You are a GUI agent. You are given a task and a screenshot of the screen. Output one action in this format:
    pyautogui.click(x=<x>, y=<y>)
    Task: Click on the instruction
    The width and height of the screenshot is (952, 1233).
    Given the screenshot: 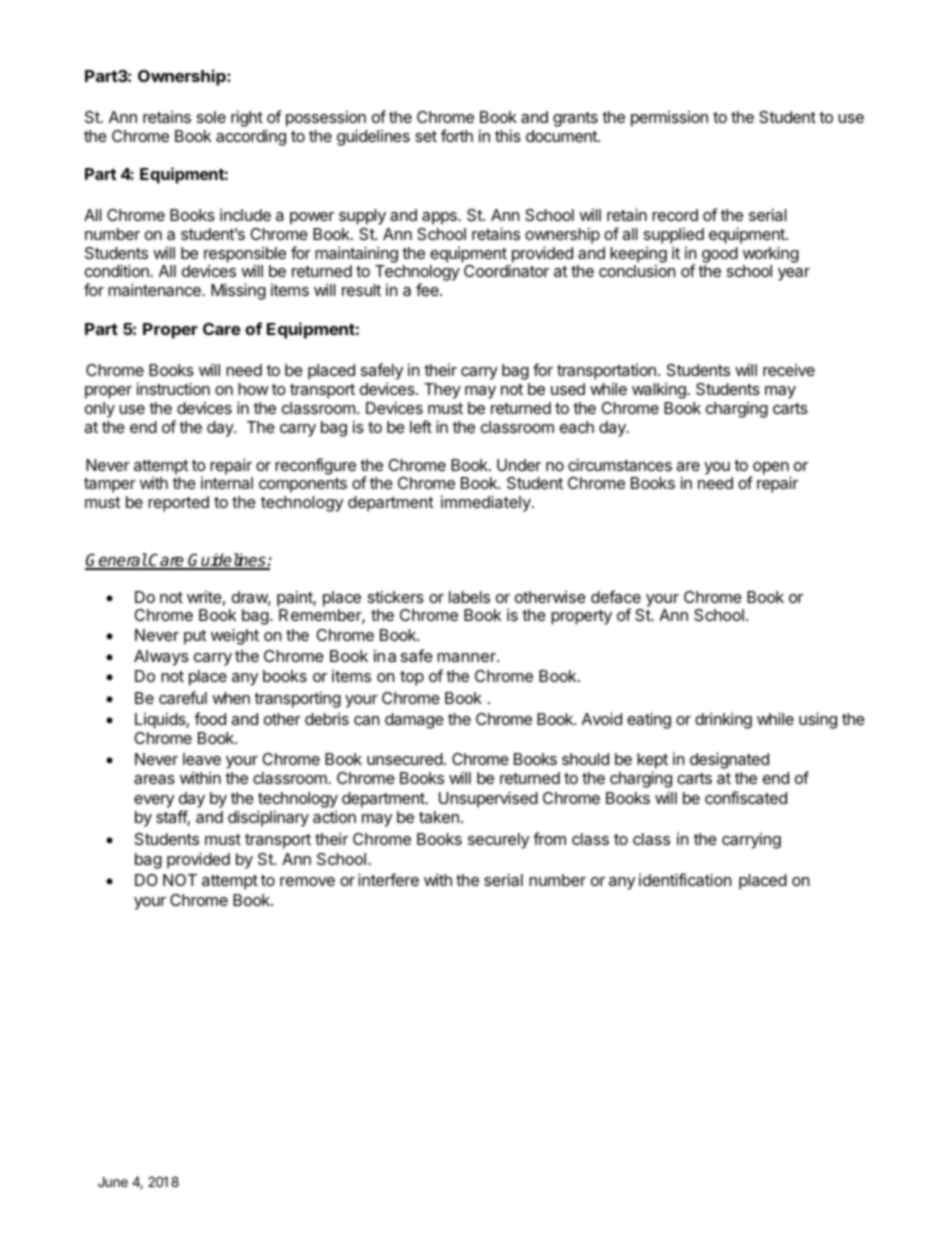 What is the action you would take?
    pyautogui.click(x=173, y=388)
